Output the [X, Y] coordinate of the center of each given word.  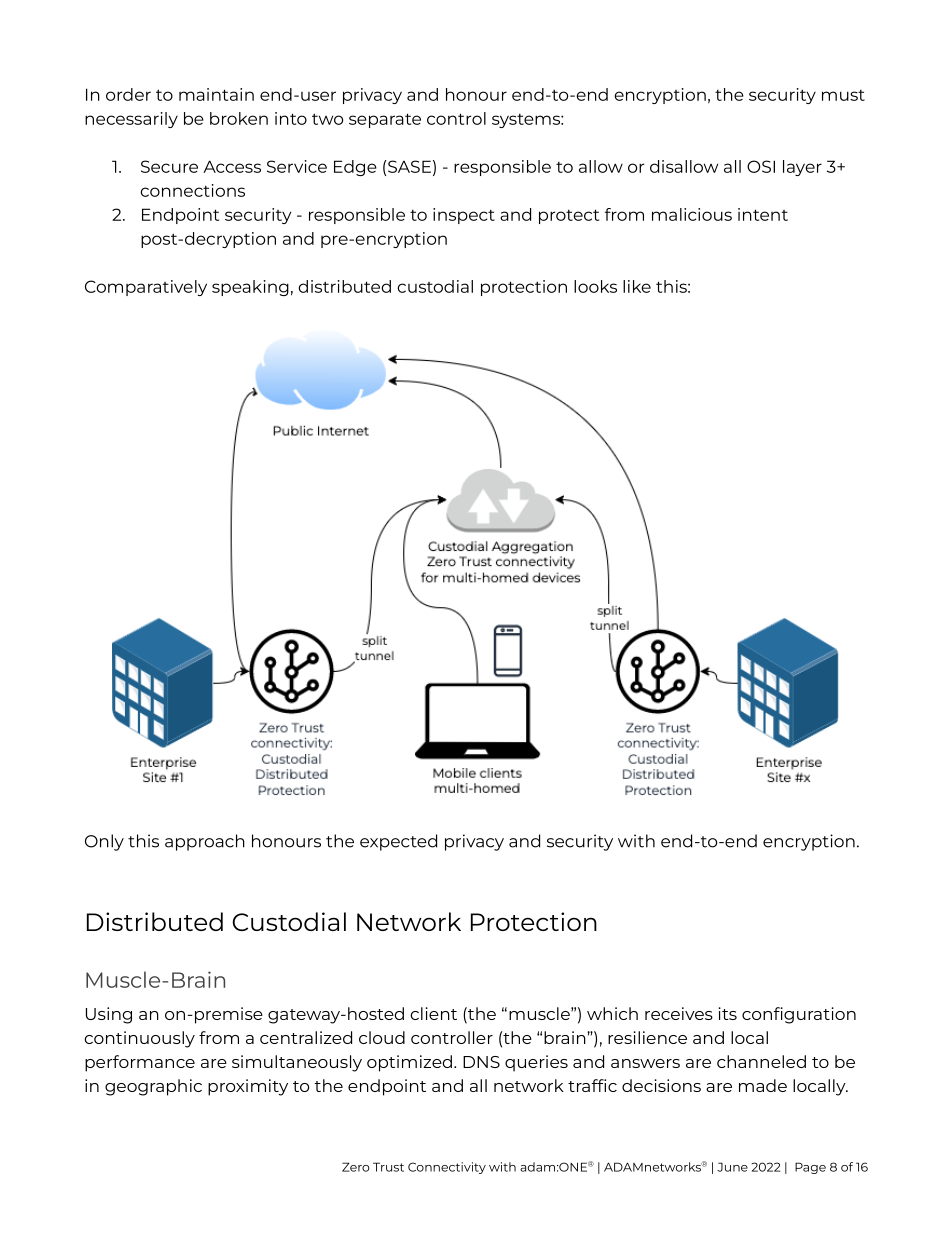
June [732, 1167]
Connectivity [447, 1168]
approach [205, 842]
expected [398, 842]
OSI [761, 166]
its [727, 1013]
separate [385, 120]
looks [595, 286]
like [637, 286]
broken [239, 118]
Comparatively [146, 288]
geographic [153, 1087]
